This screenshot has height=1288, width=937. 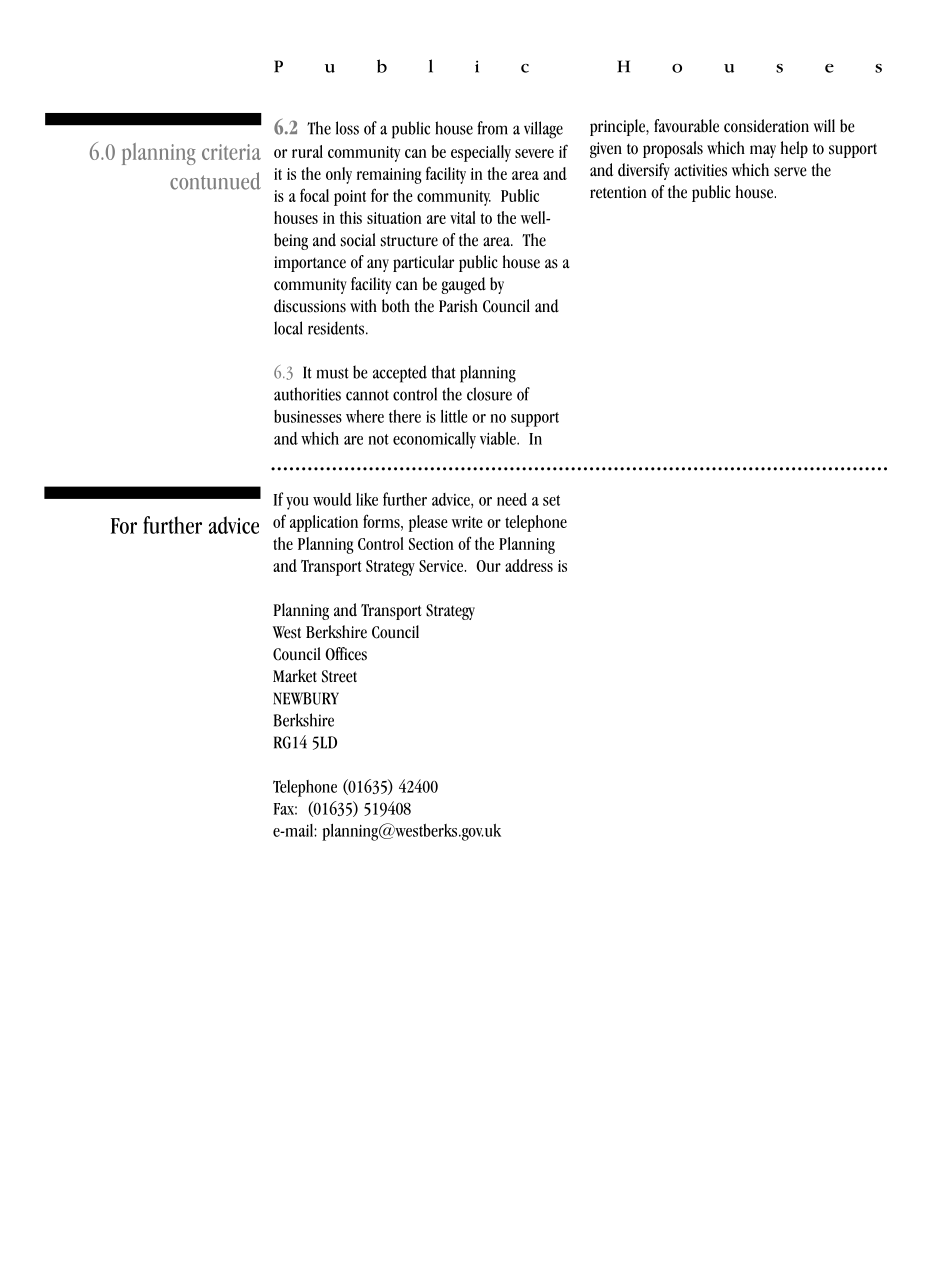 I want to click on you, so click(x=297, y=503).
